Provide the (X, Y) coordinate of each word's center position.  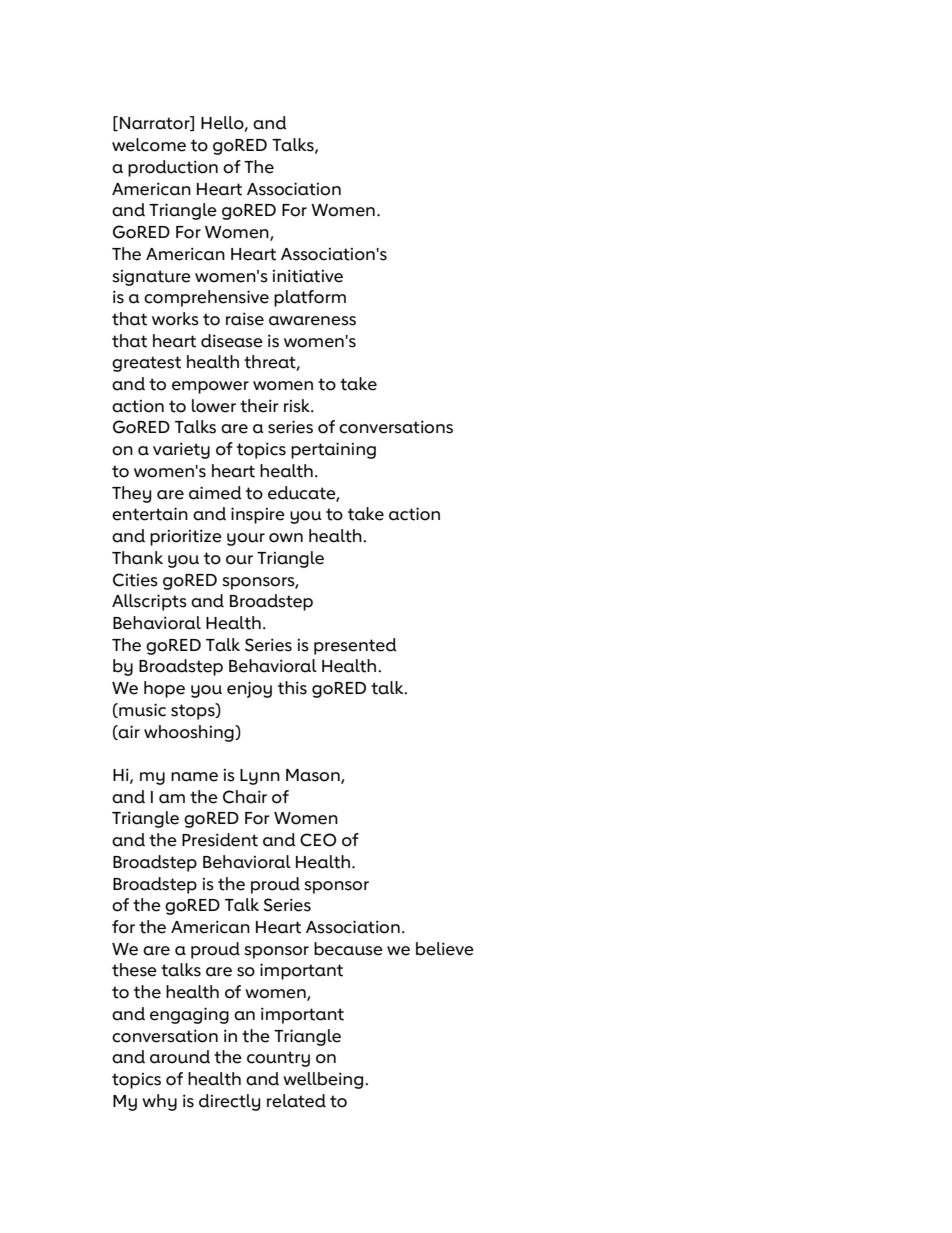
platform (310, 298)
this (292, 688)
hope (164, 689)
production (173, 168)
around (180, 1057)
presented (355, 646)
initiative (308, 276)
